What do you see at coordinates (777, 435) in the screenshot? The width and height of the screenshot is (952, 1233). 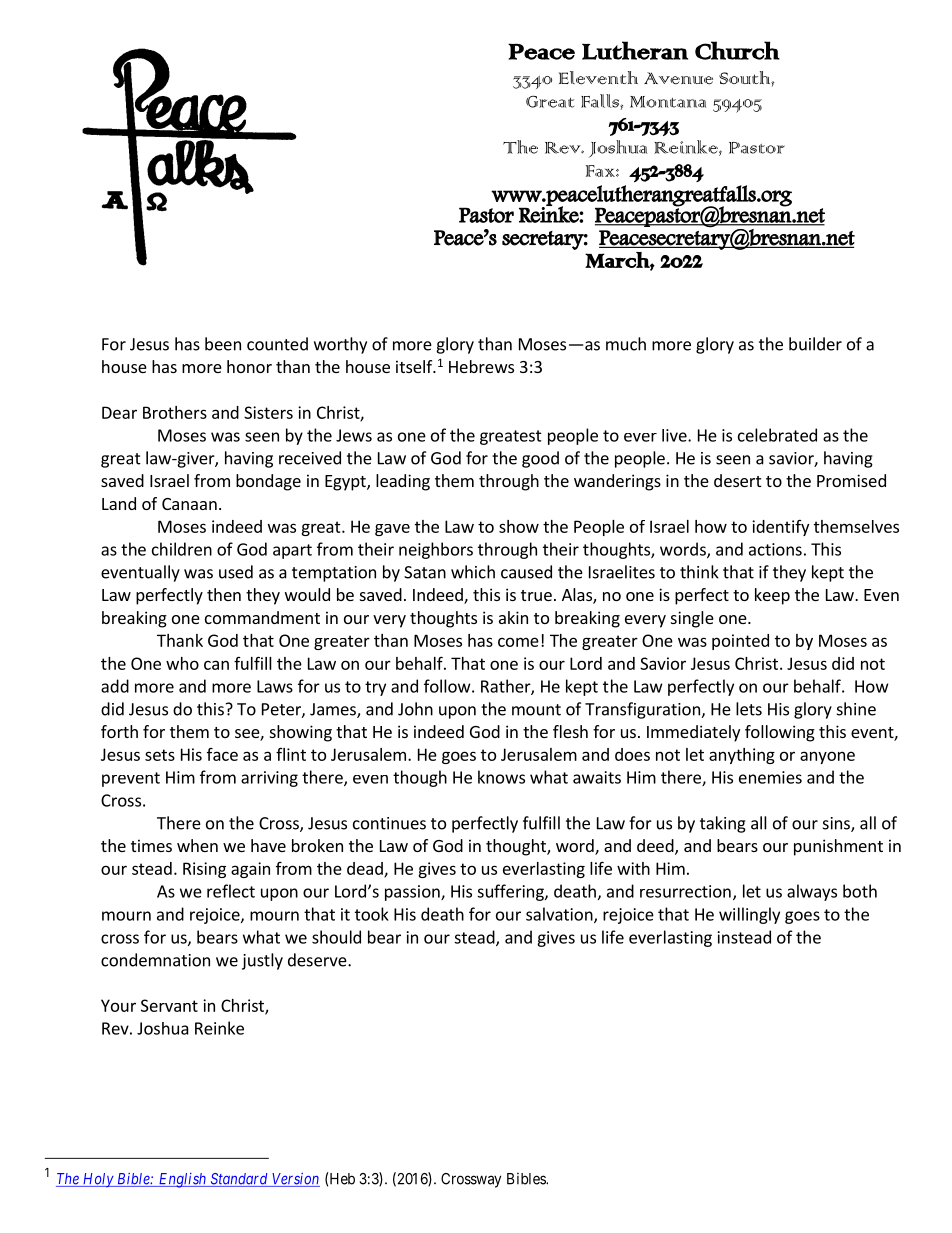 I see `celebrated` at bounding box center [777, 435].
